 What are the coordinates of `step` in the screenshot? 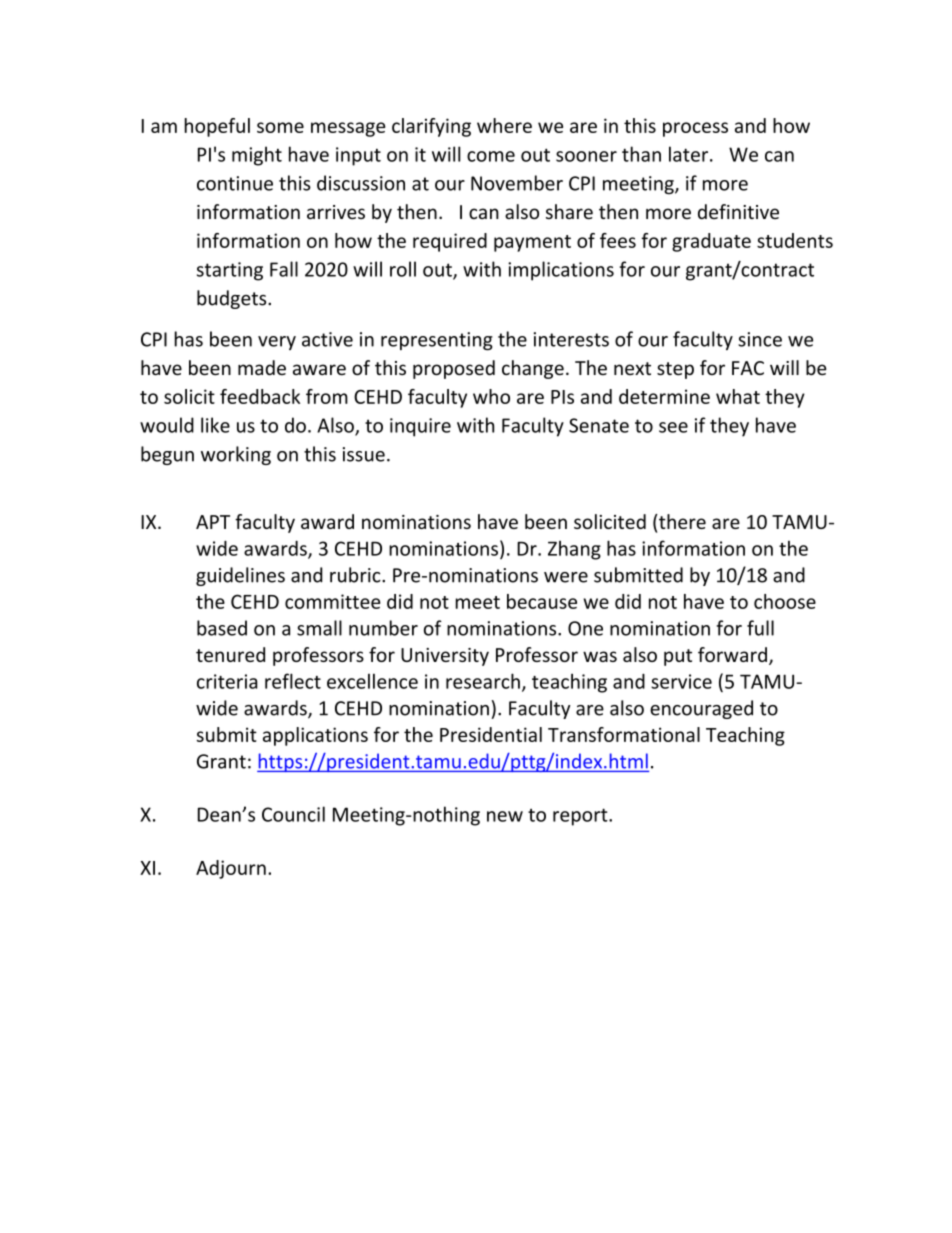 It's located at (675, 370).
